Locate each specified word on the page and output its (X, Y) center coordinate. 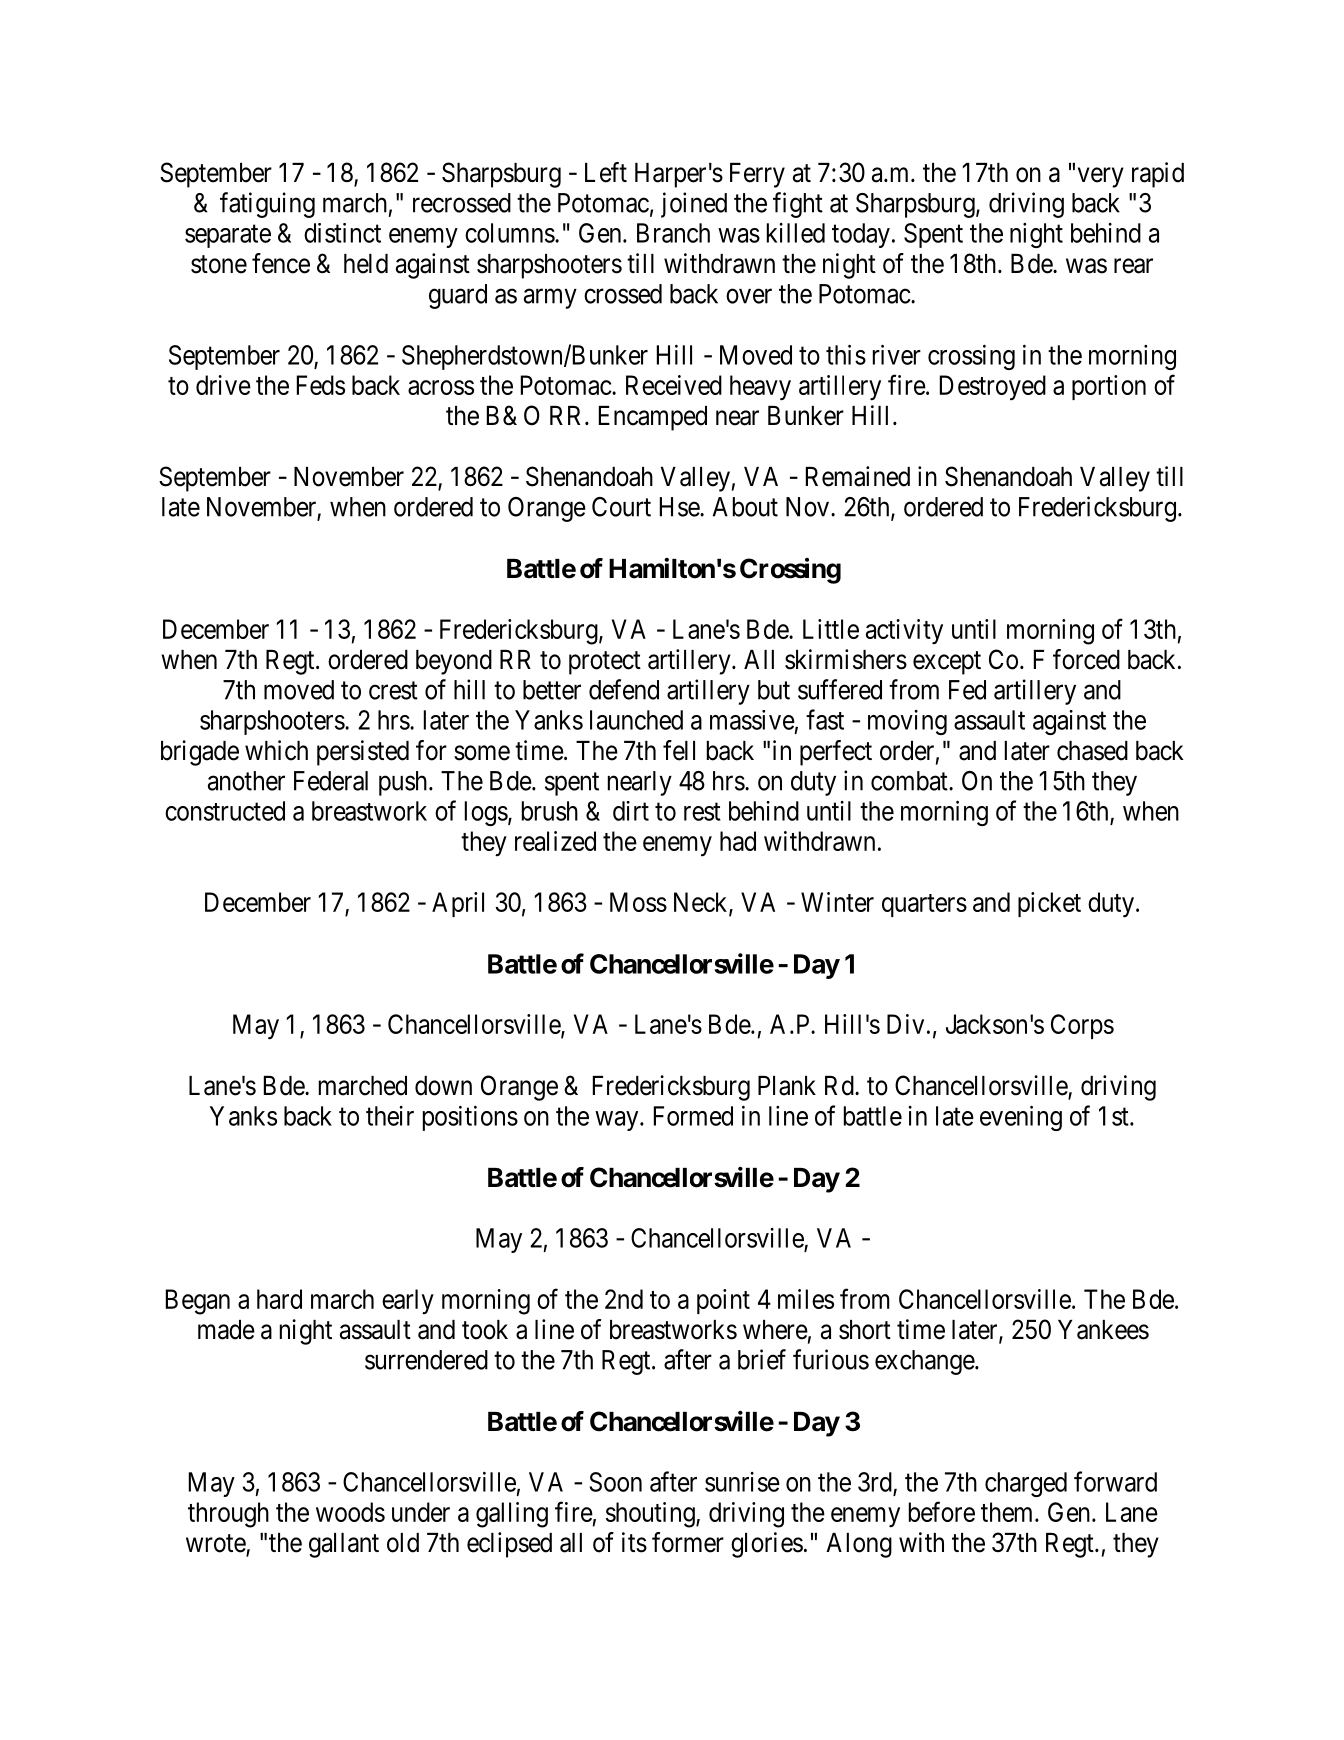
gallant (344, 1545)
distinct (342, 233)
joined (694, 205)
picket (1049, 904)
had (738, 841)
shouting (651, 1515)
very (1101, 177)
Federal (331, 781)
